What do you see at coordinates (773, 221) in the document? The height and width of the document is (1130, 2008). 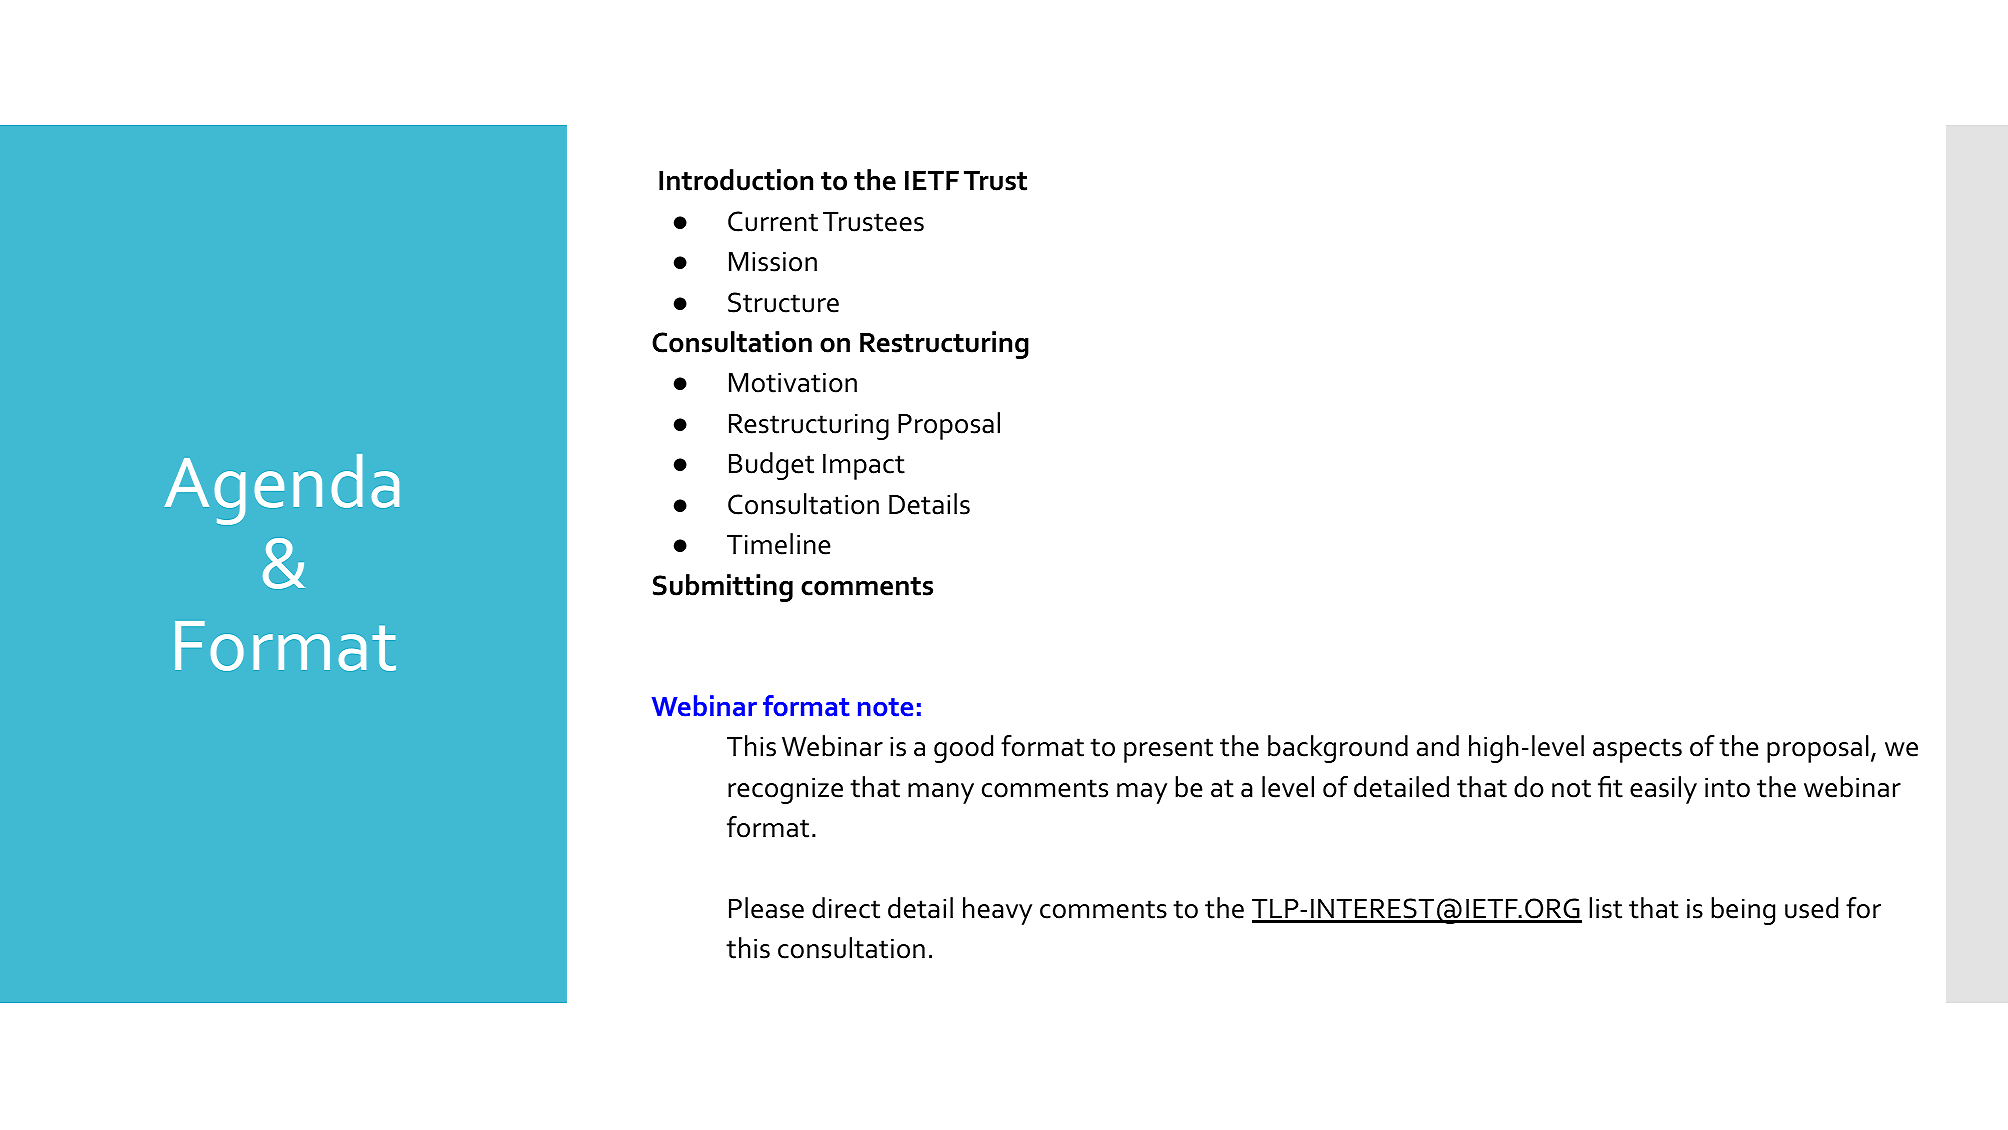 I see `Current` at bounding box center [773, 221].
